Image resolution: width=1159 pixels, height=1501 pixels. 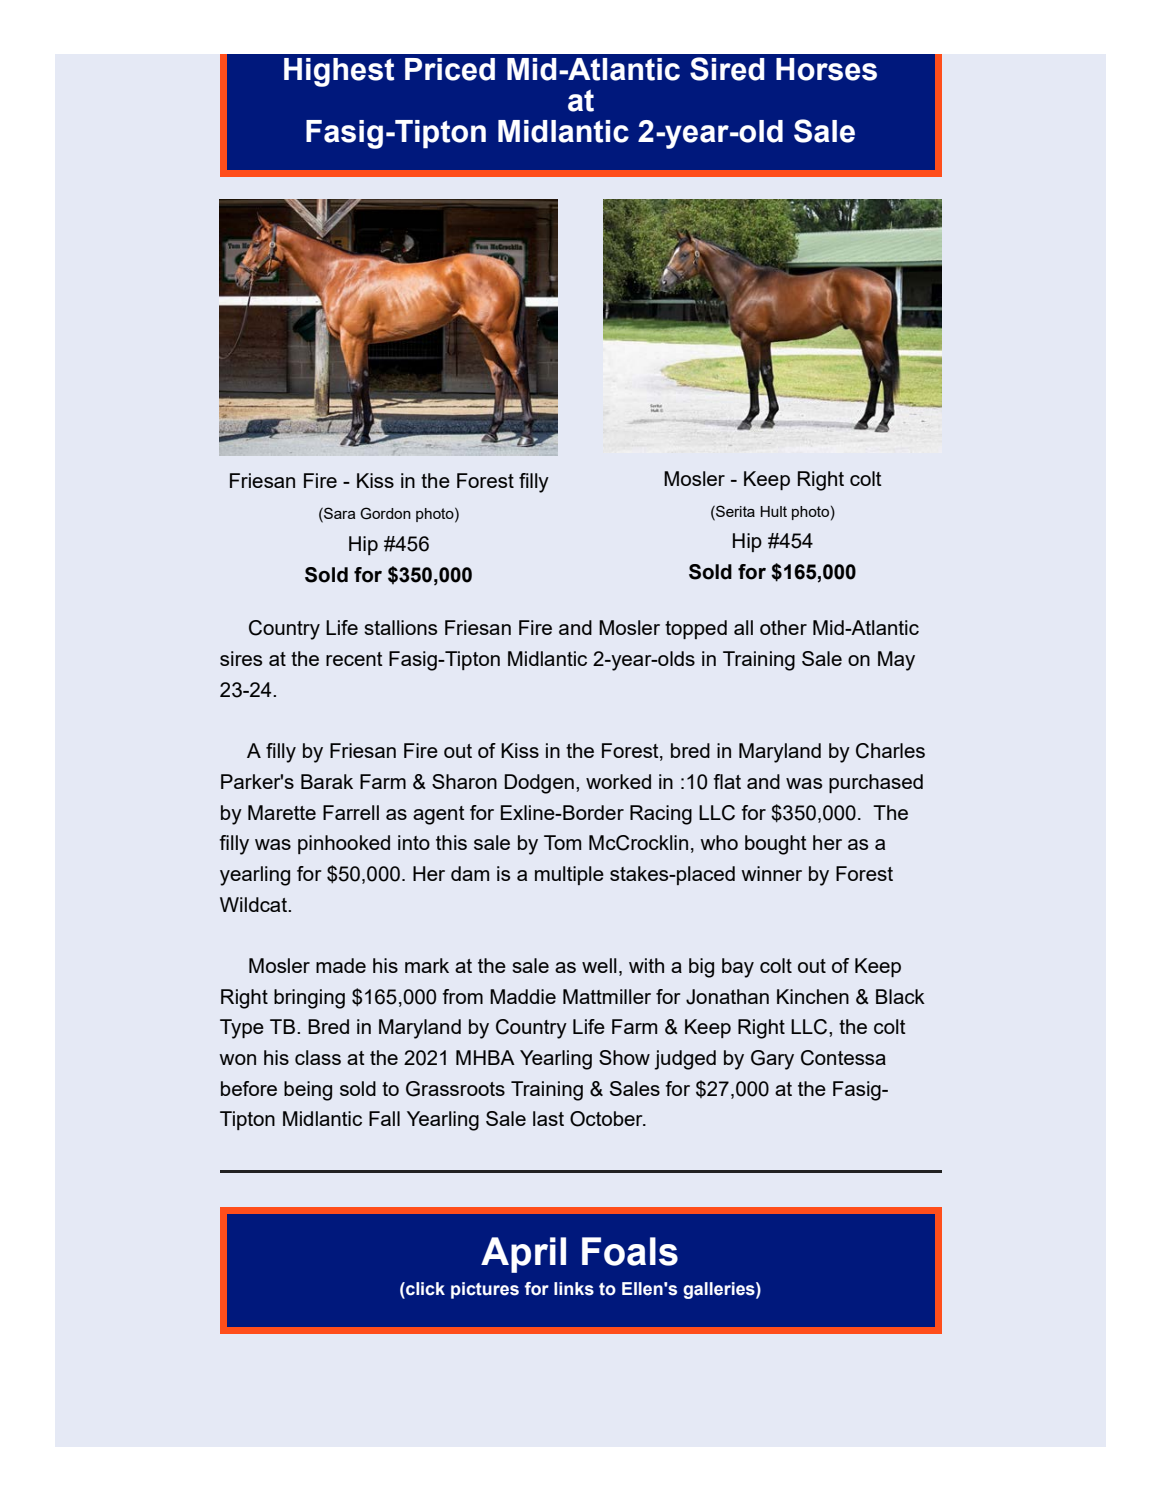 I want to click on Horses, so click(x=826, y=69).
